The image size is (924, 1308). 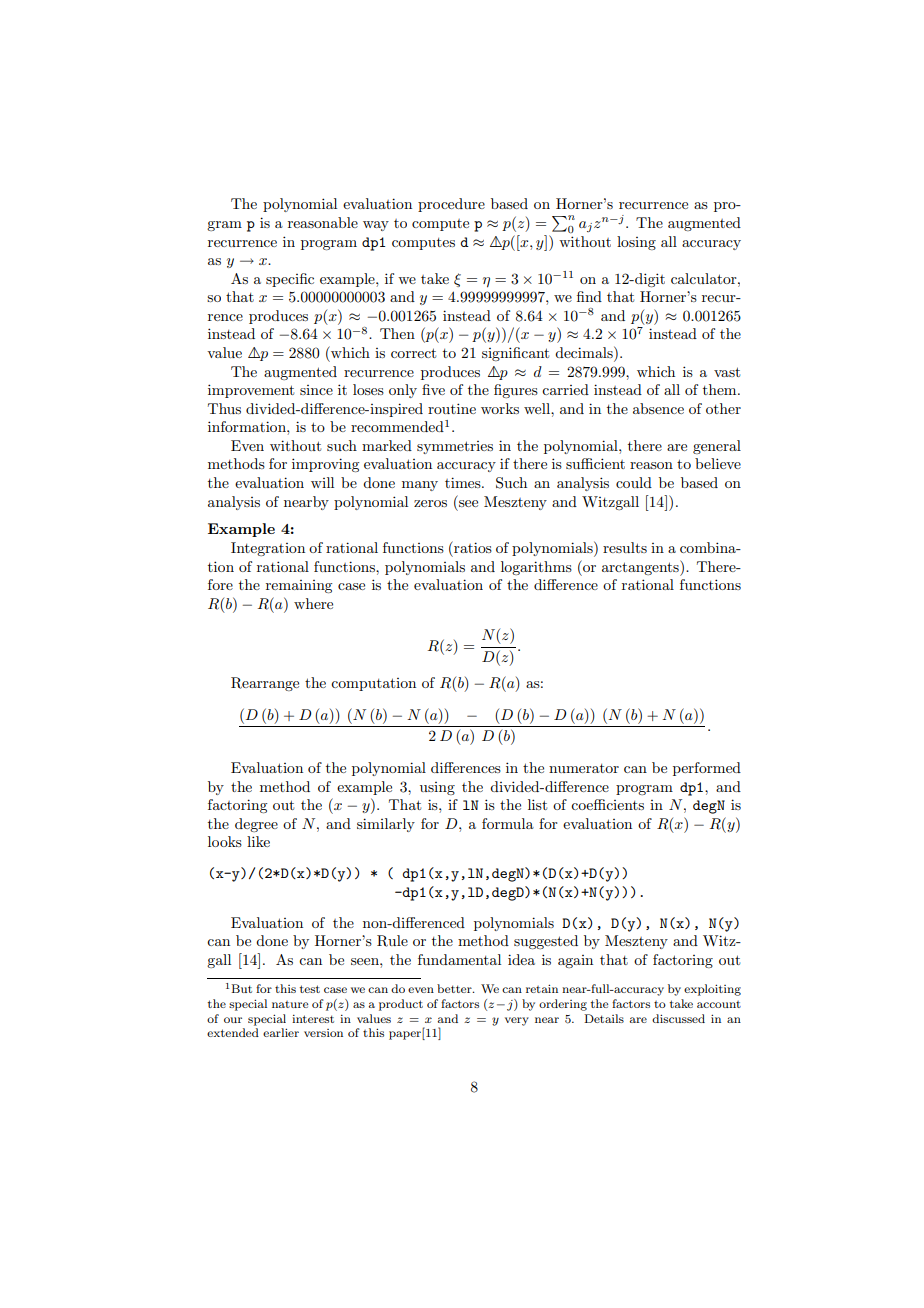 What do you see at coordinates (437, 788) in the screenshot?
I see `using` at bounding box center [437, 788].
